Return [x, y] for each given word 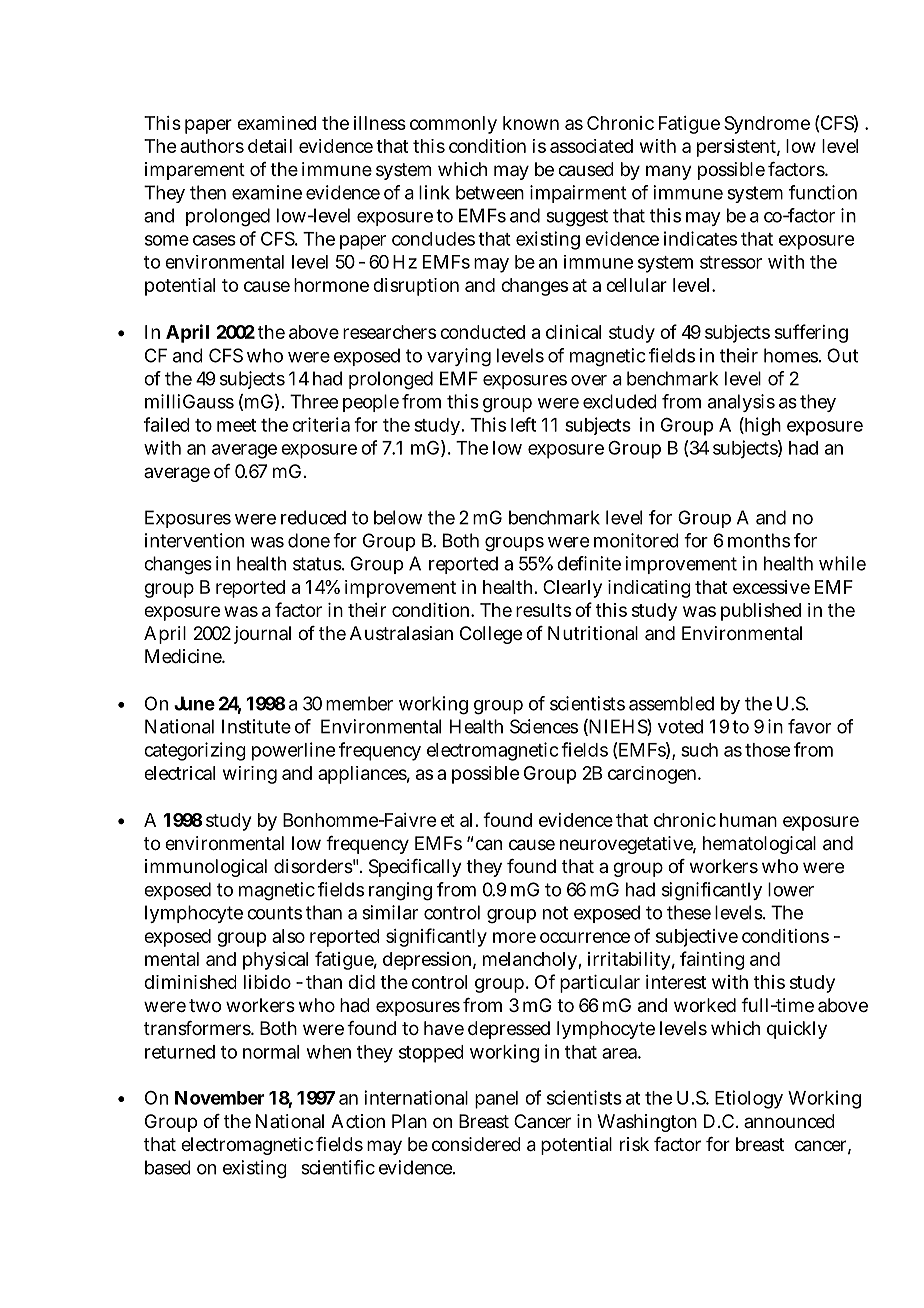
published [761, 612]
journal [262, 635]
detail [270, 146]
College [491, 635]
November [220, 1098]
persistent [738, 148]
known [531, 123]
